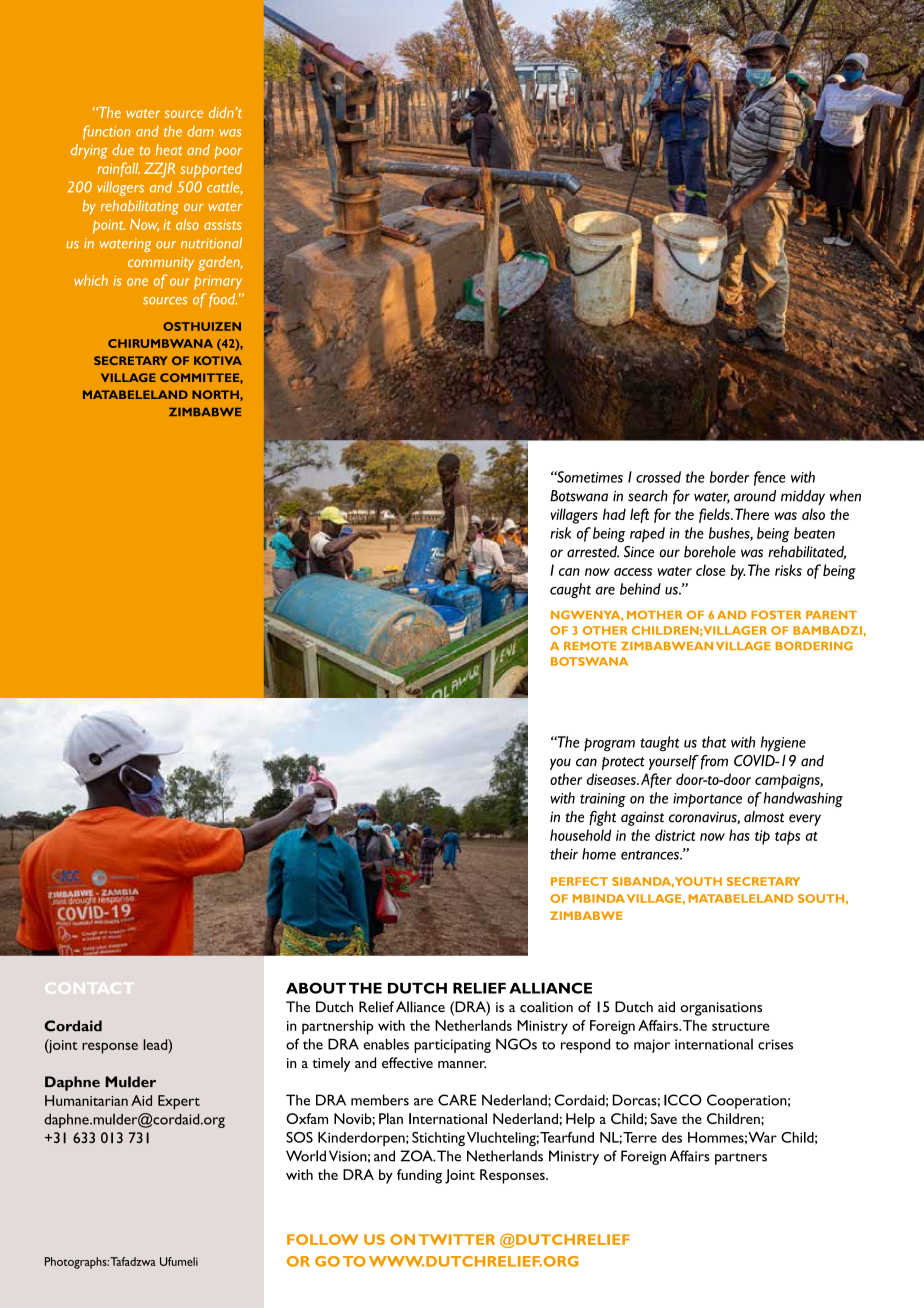 This screenshot has width=924, height=1308. What do you see at coordinates (783, 744) in the screenshot?
I see `hygiene` at bounding box center [783, 744].
